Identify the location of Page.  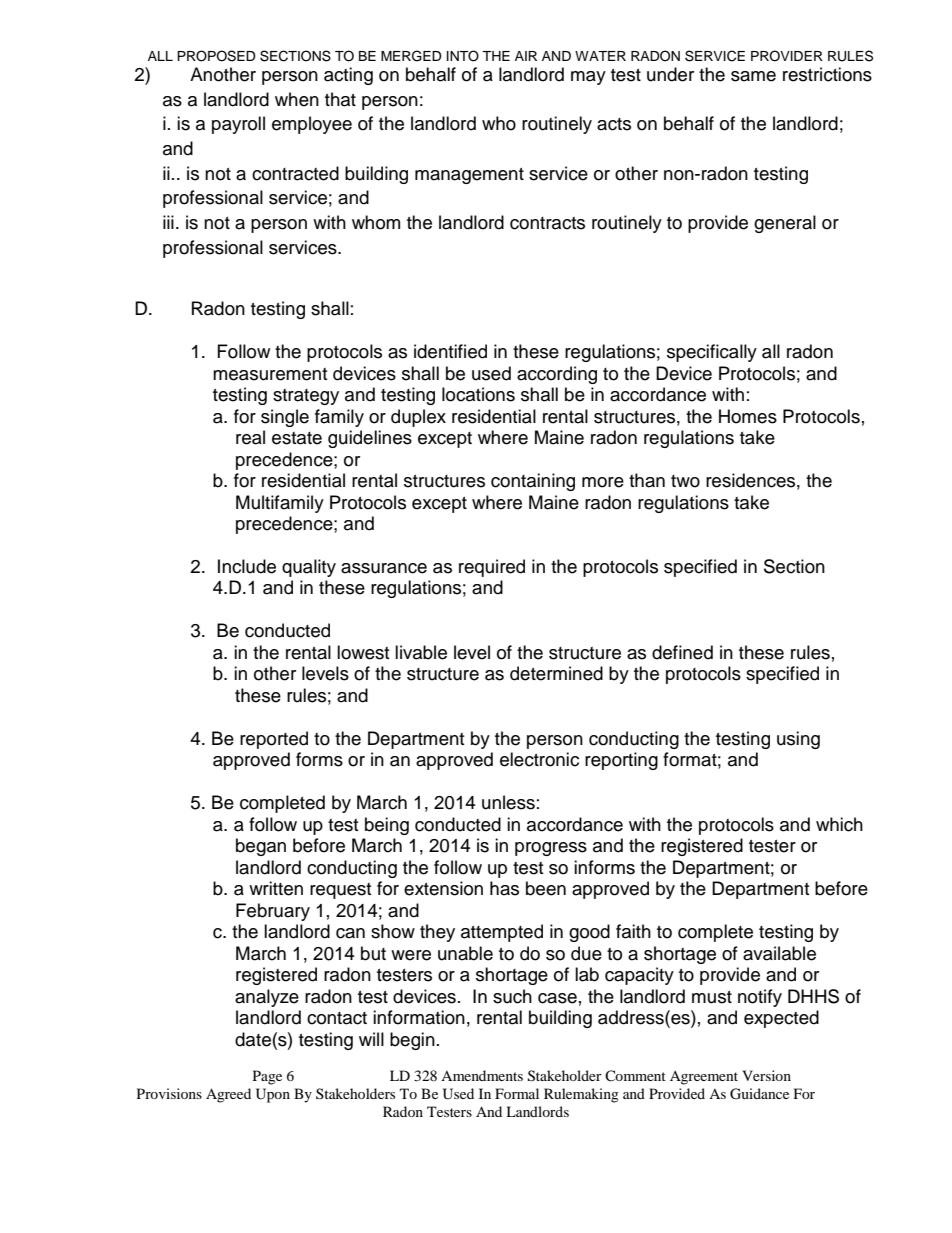
(267, 1077).
